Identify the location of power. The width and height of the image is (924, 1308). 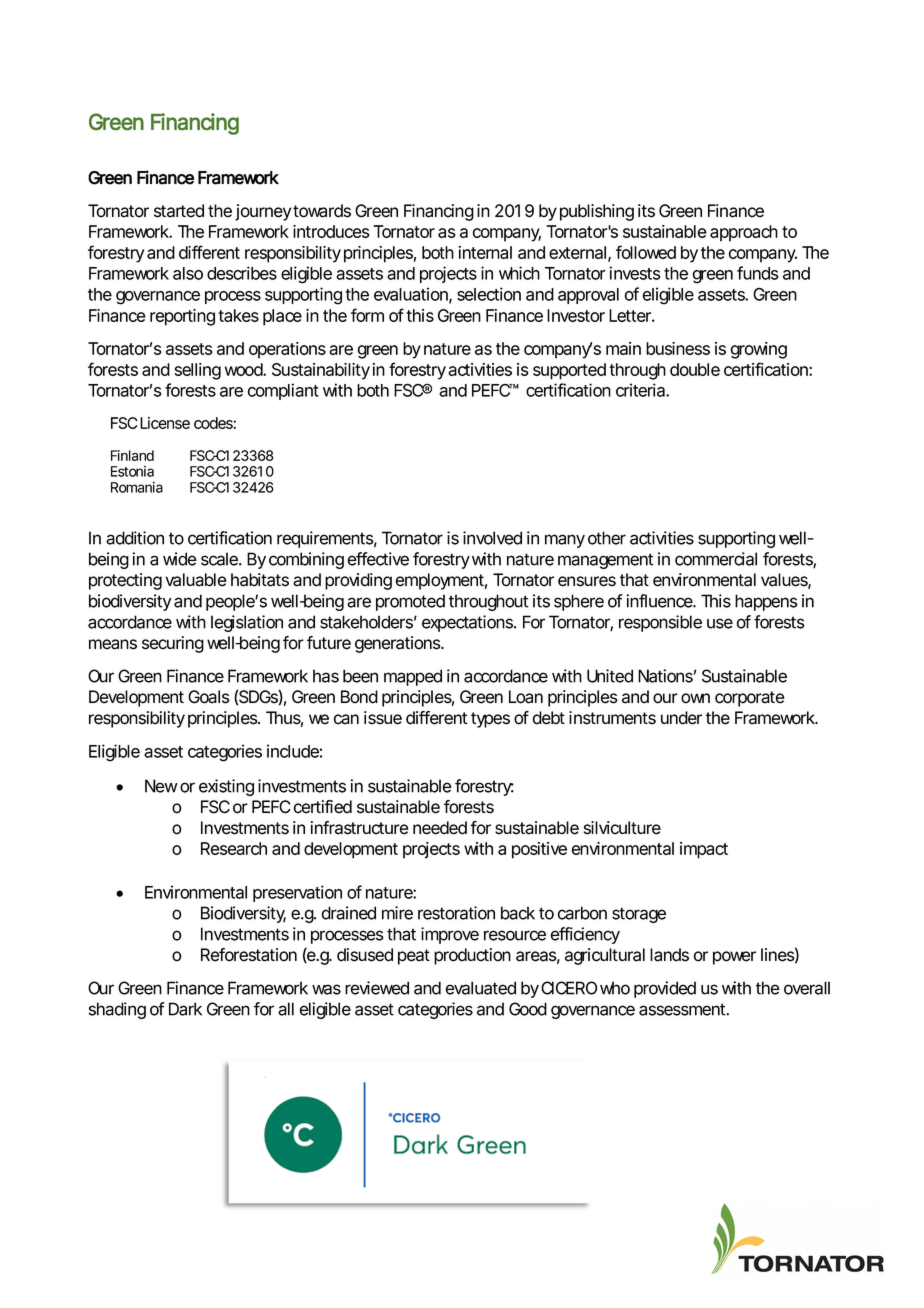
(734, 958).
